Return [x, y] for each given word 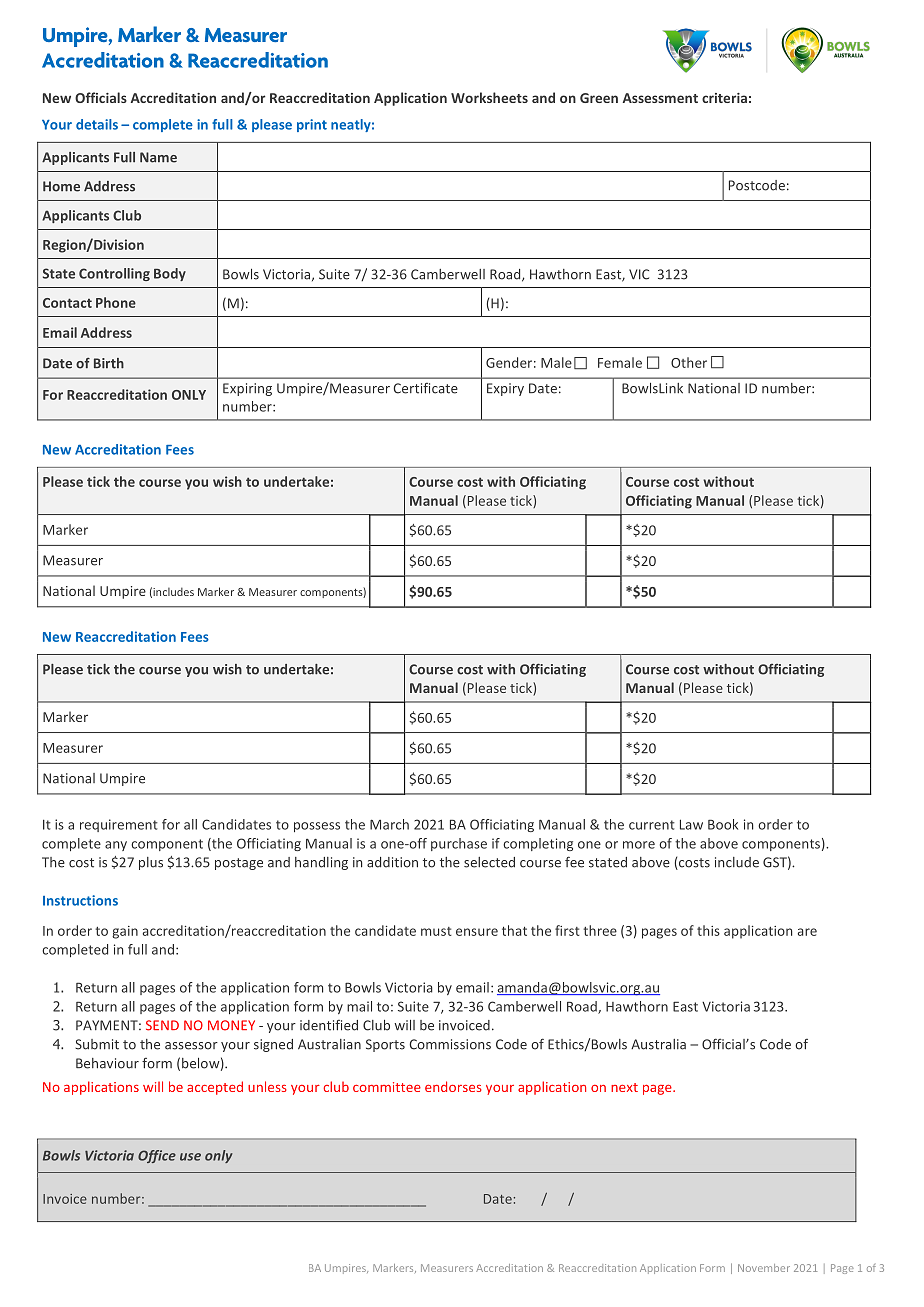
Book [723, 824]
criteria [724, 98]
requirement [119, 825]
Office [157, 1156]
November [764, 1268]
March [389, 824]
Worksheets [489, 97]
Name [158, 157]
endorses [453, 1086]
